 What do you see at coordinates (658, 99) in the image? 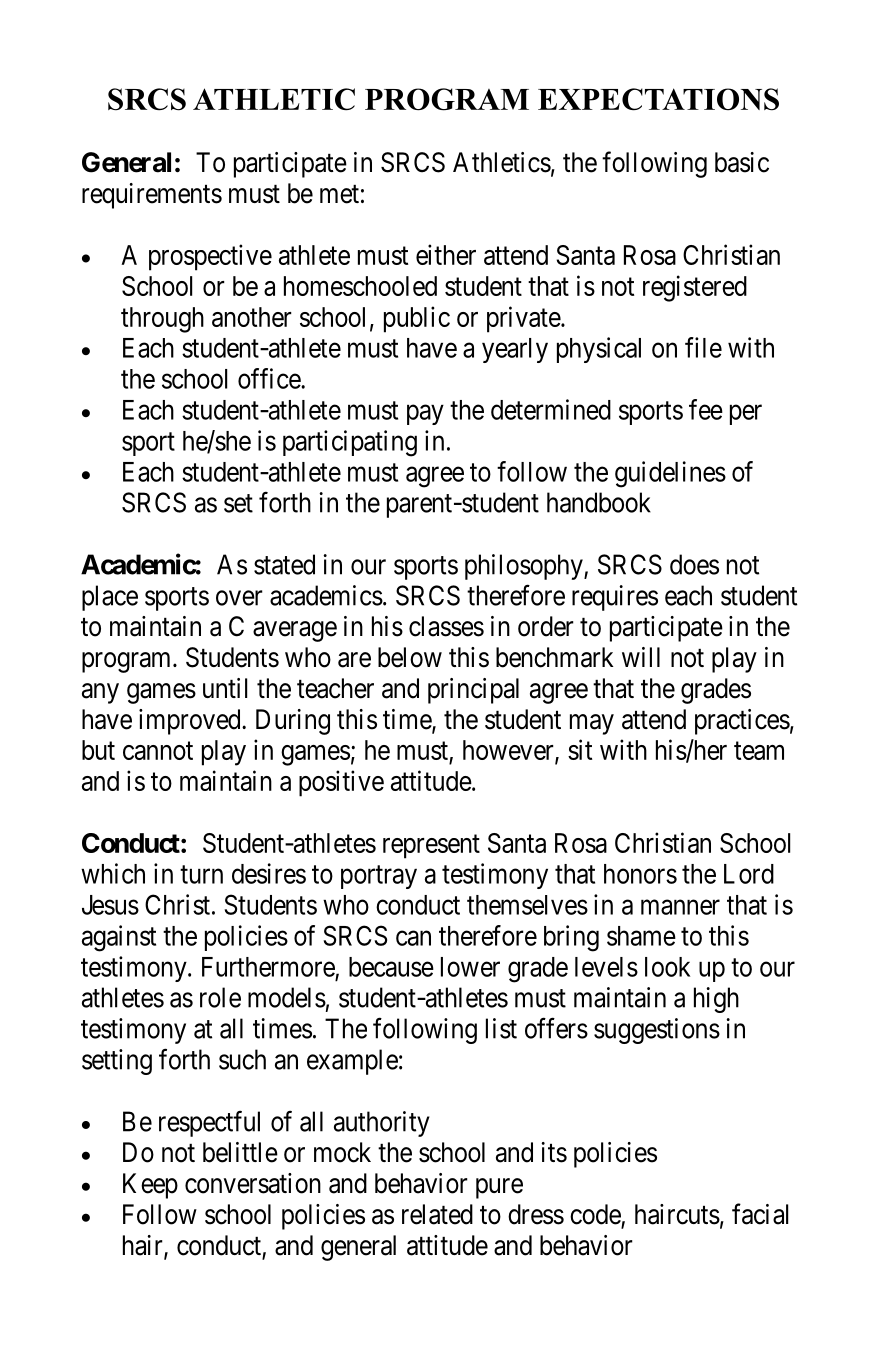
I see `EXPECTATIONS` at bounding box center [658, 99].
